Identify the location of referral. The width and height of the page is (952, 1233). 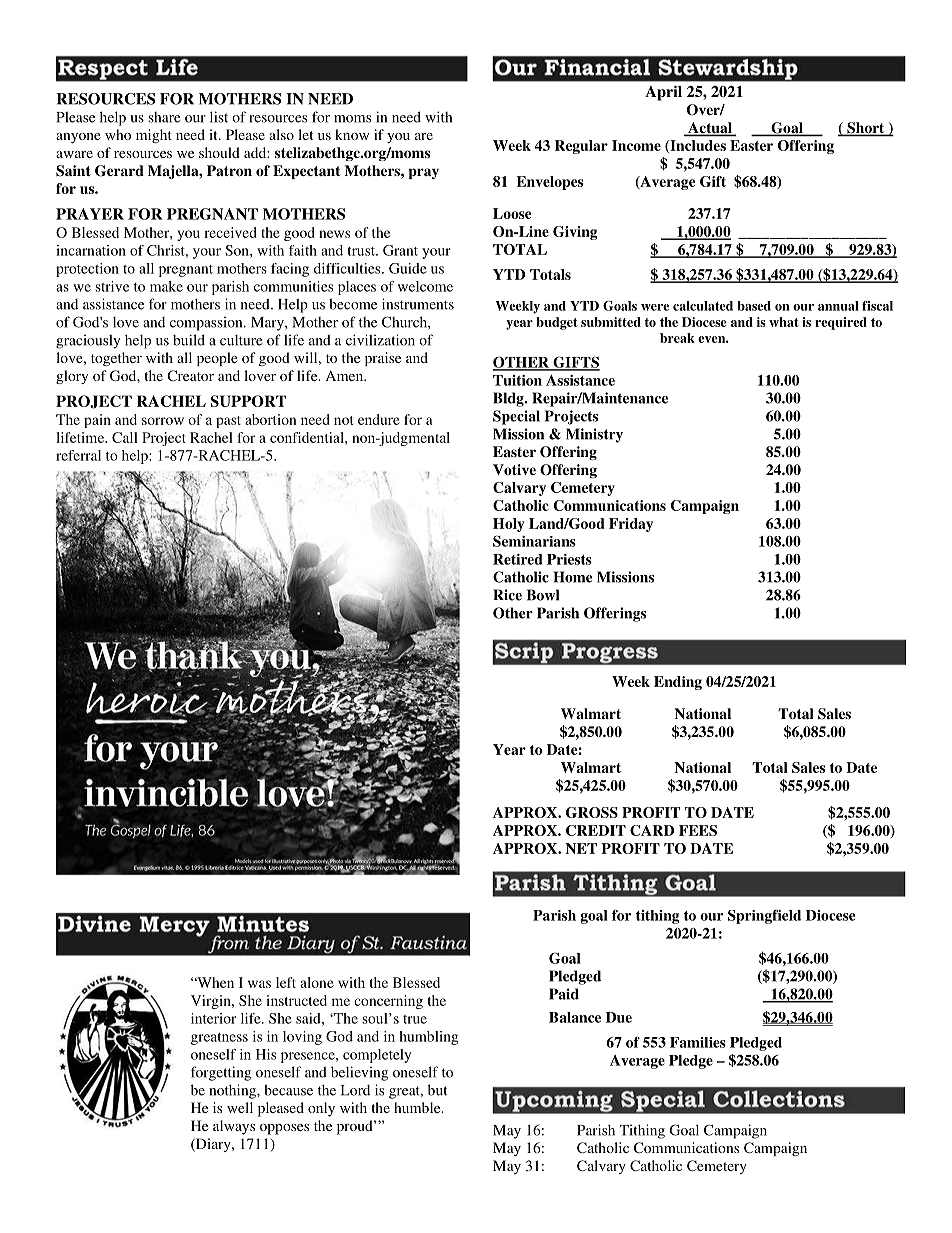
(78, 455).
